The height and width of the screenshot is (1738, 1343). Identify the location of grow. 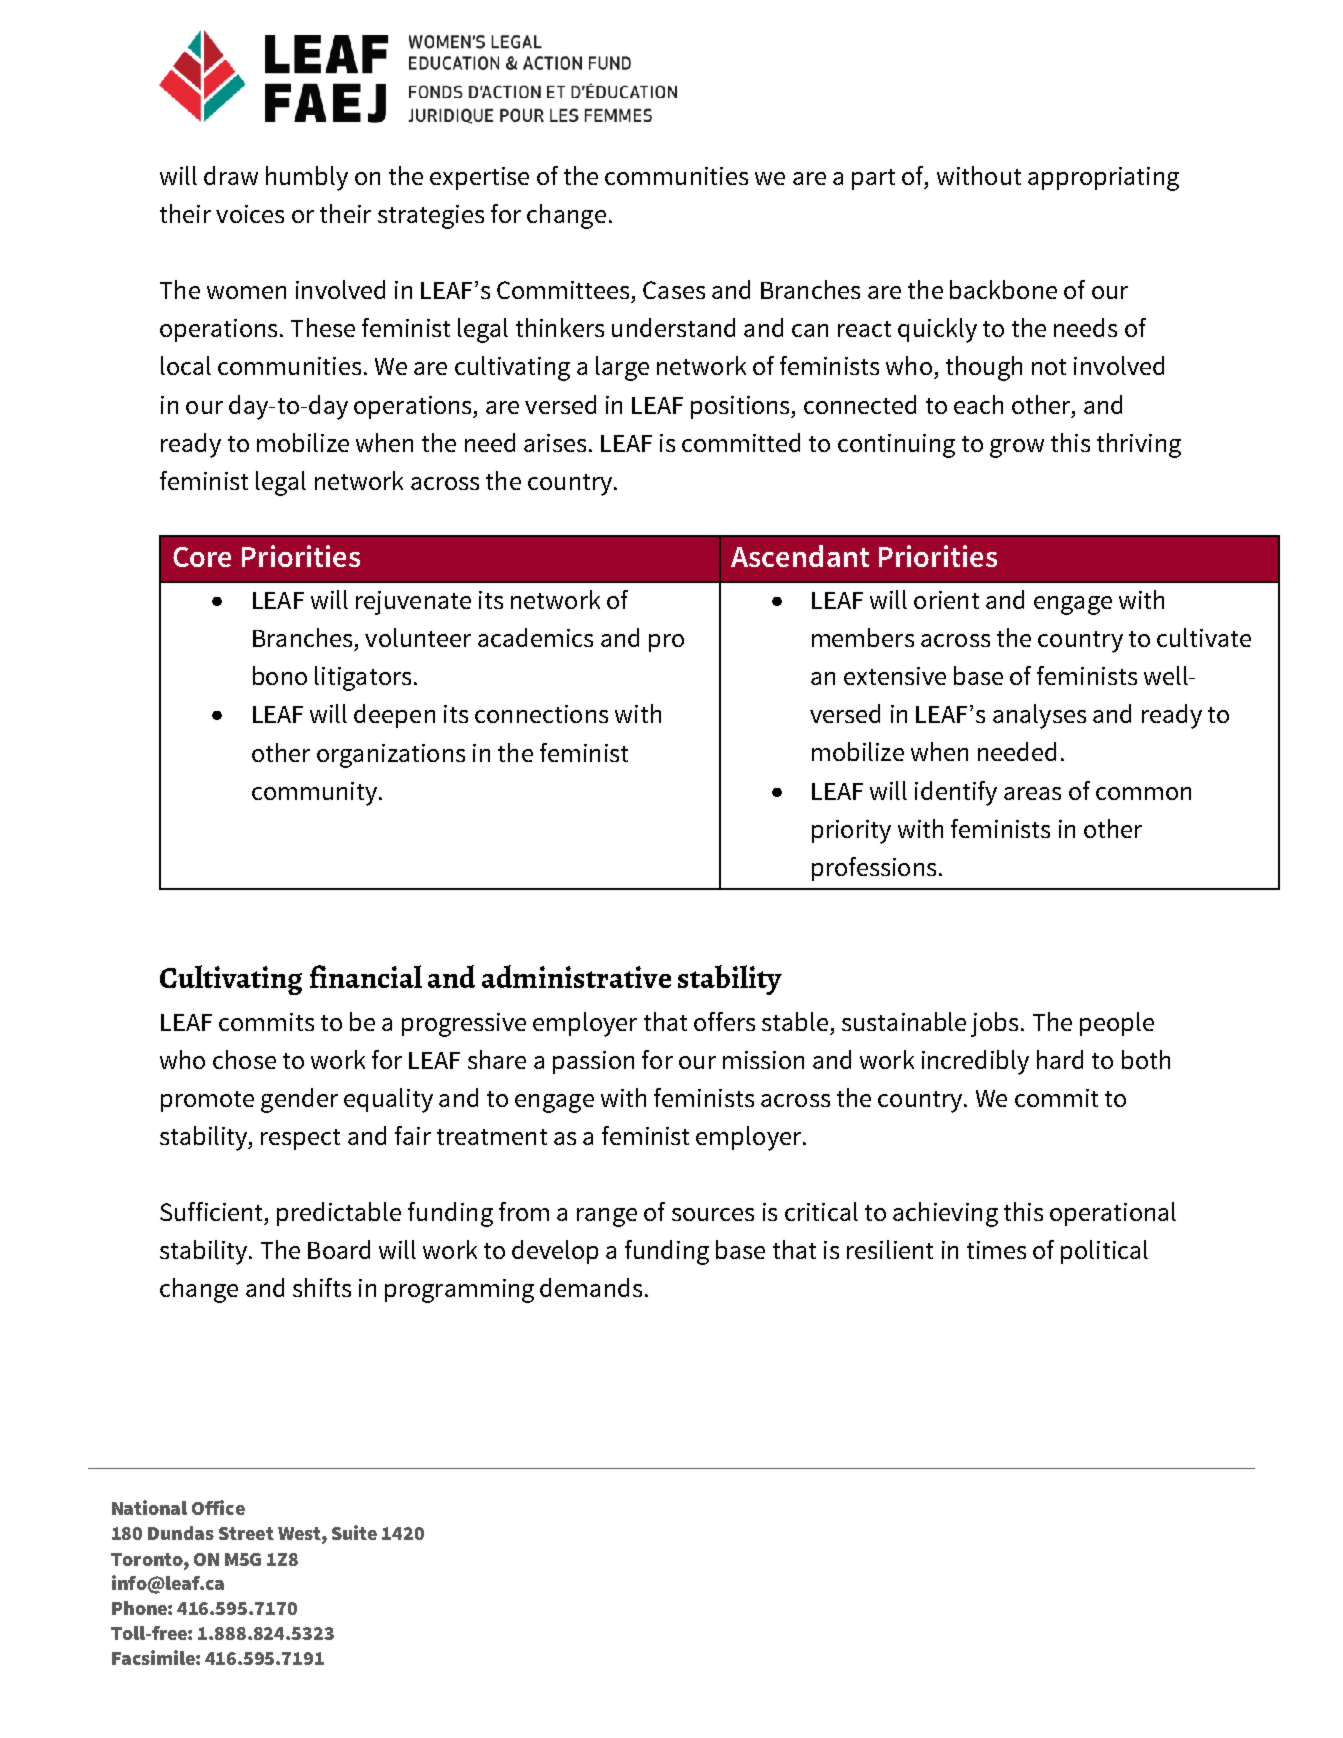
(1017, 448).
